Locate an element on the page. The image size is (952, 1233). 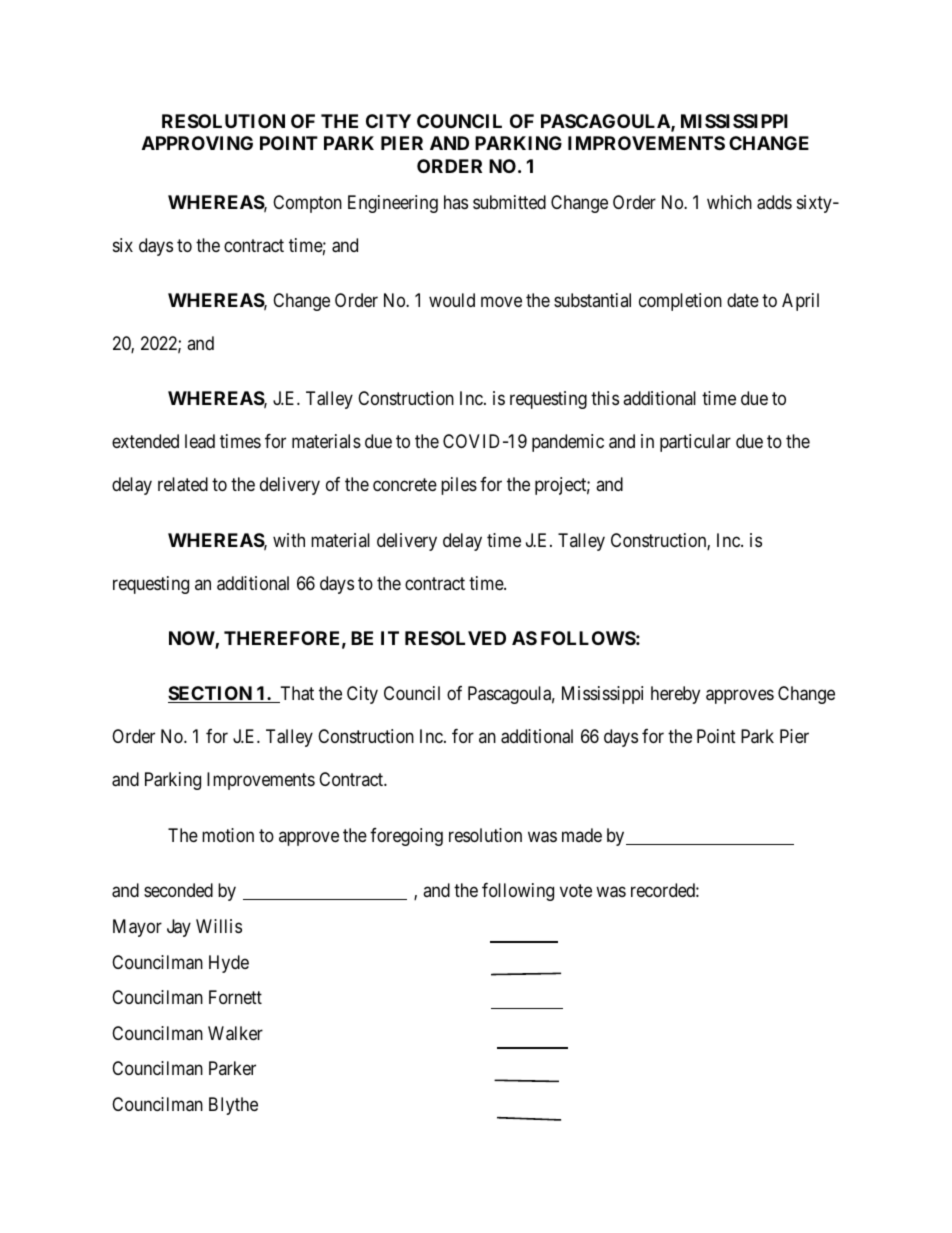
hereby is located at coordinates (675, 695).
